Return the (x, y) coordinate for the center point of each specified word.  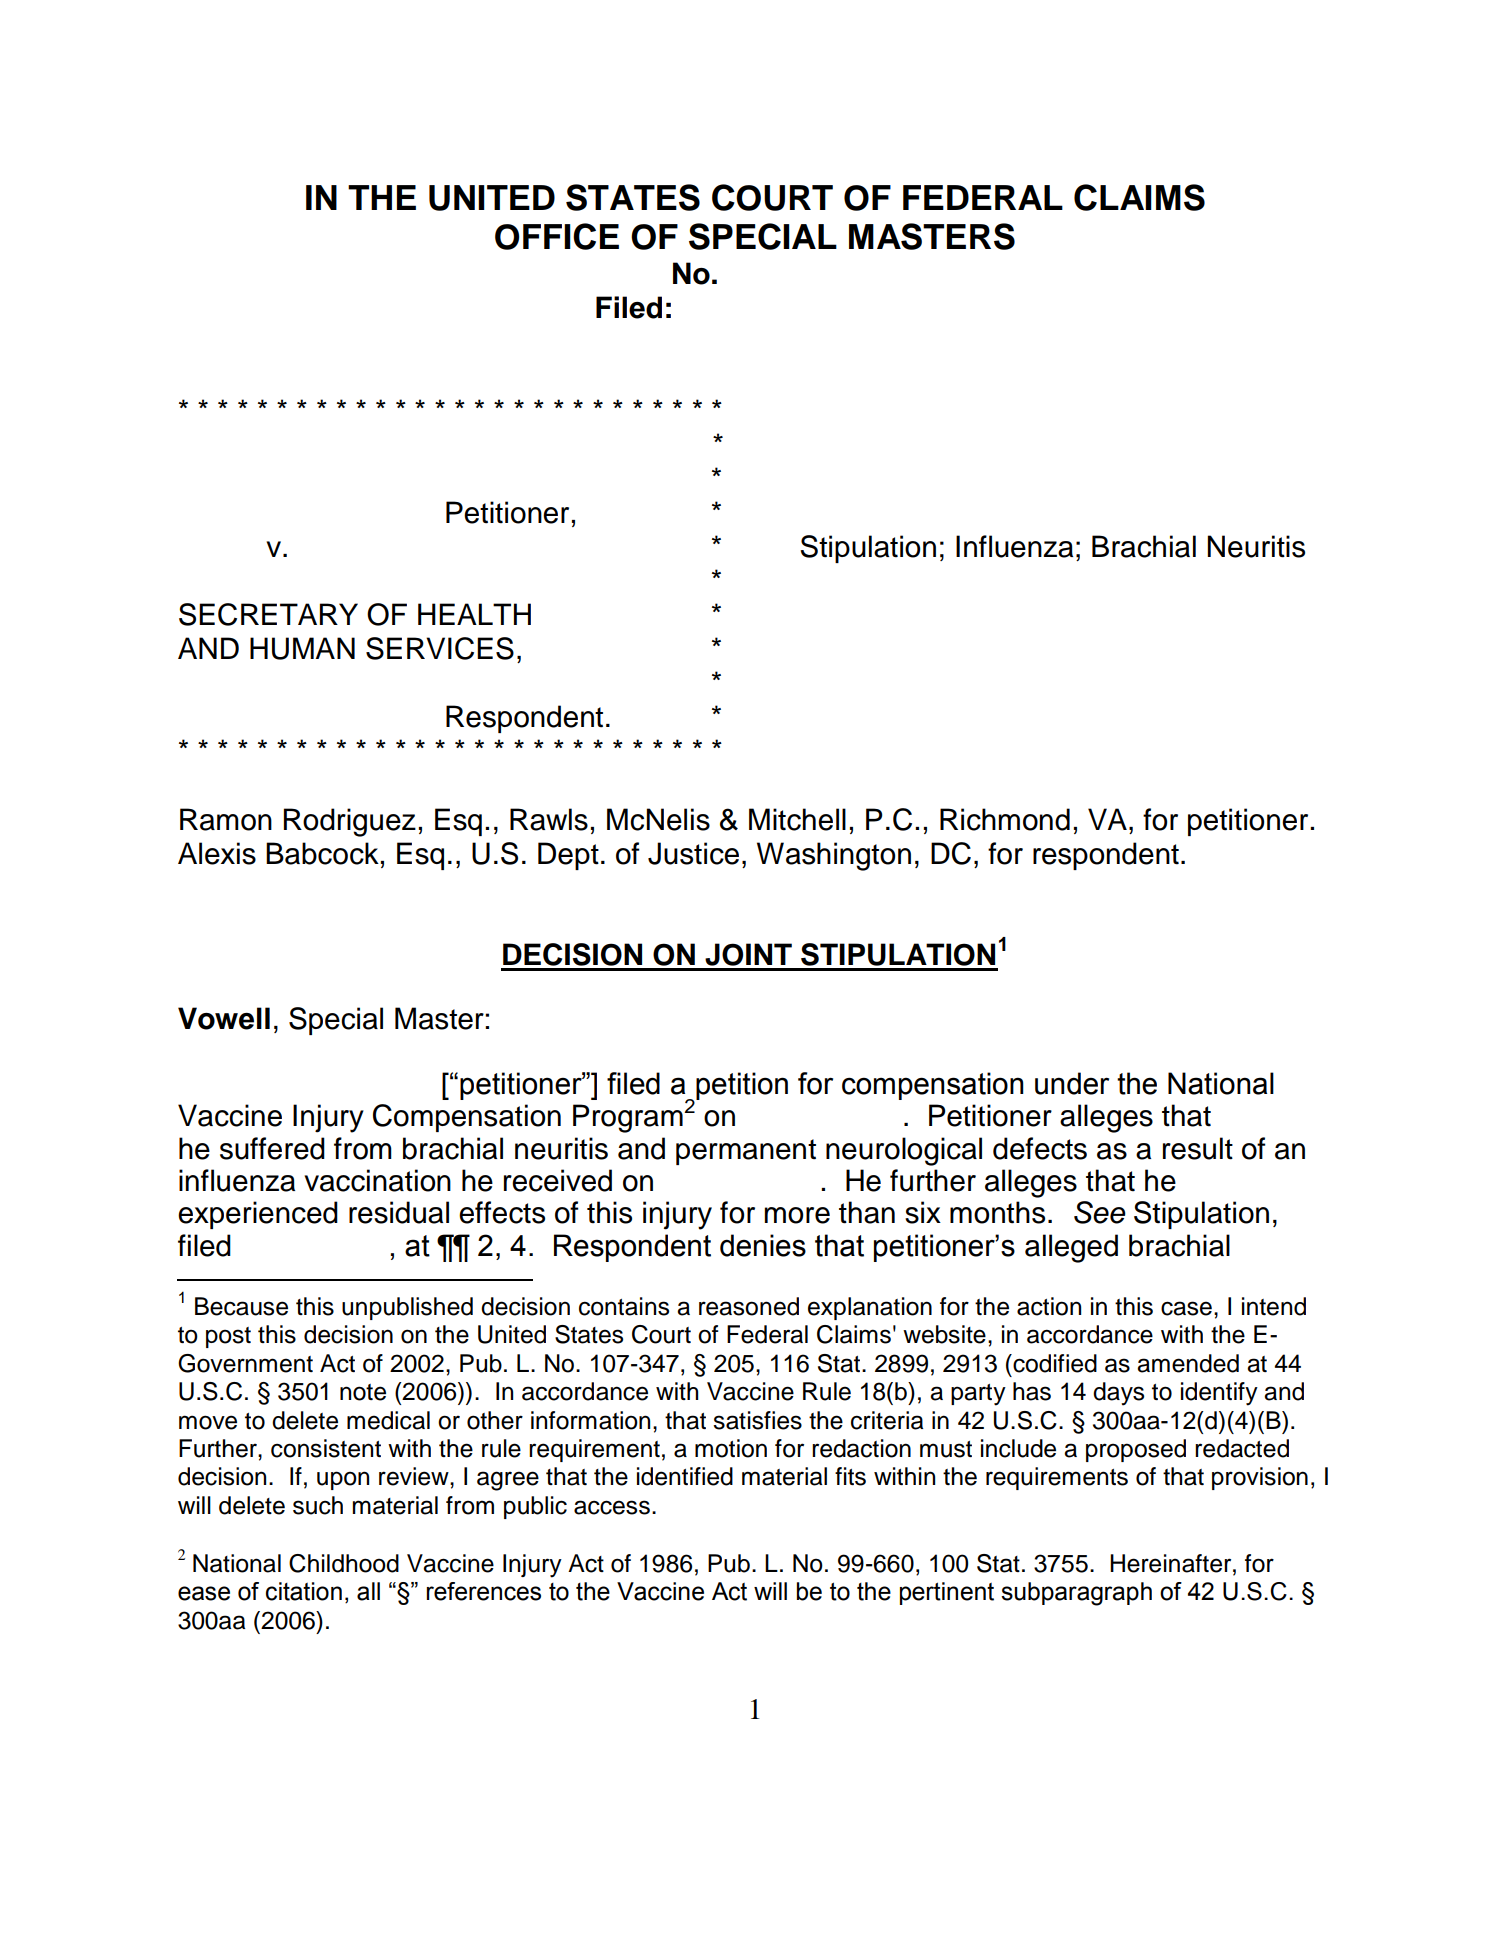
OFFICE (557, 236)
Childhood (344, 1563)
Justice (693, 853)
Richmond (1005, 819)
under (1072, 1083)
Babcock (322, 853)
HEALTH (474, 614)
